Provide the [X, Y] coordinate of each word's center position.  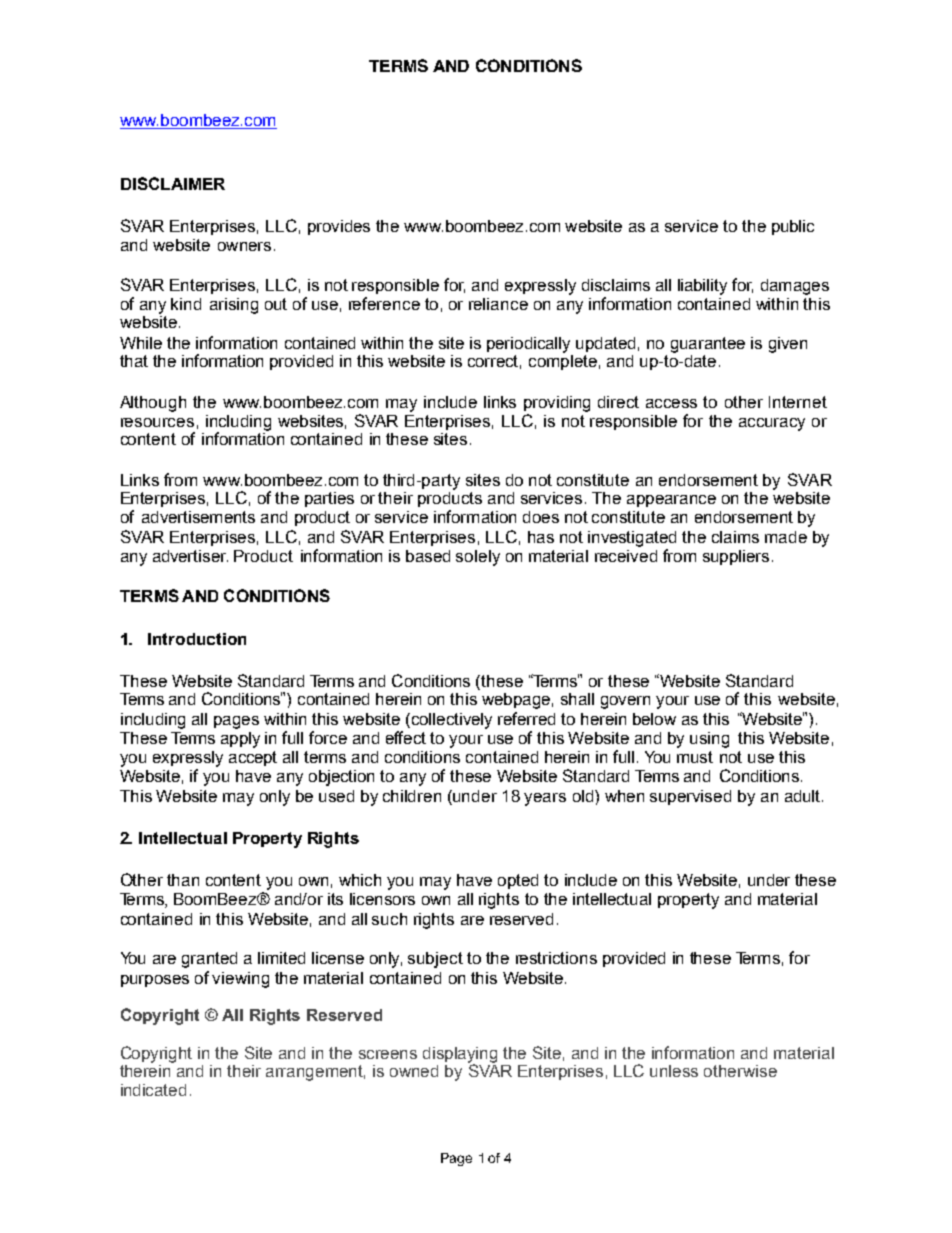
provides [339, 227]
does [541, 517]
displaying [460, 1056]
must [695, 757]
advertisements [198, 517]
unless [674, 1071]
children [412, 796]
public [793, 227]
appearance [671, 501]
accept [253, 758]
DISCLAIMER [173, 183]
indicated [153, 1090]
